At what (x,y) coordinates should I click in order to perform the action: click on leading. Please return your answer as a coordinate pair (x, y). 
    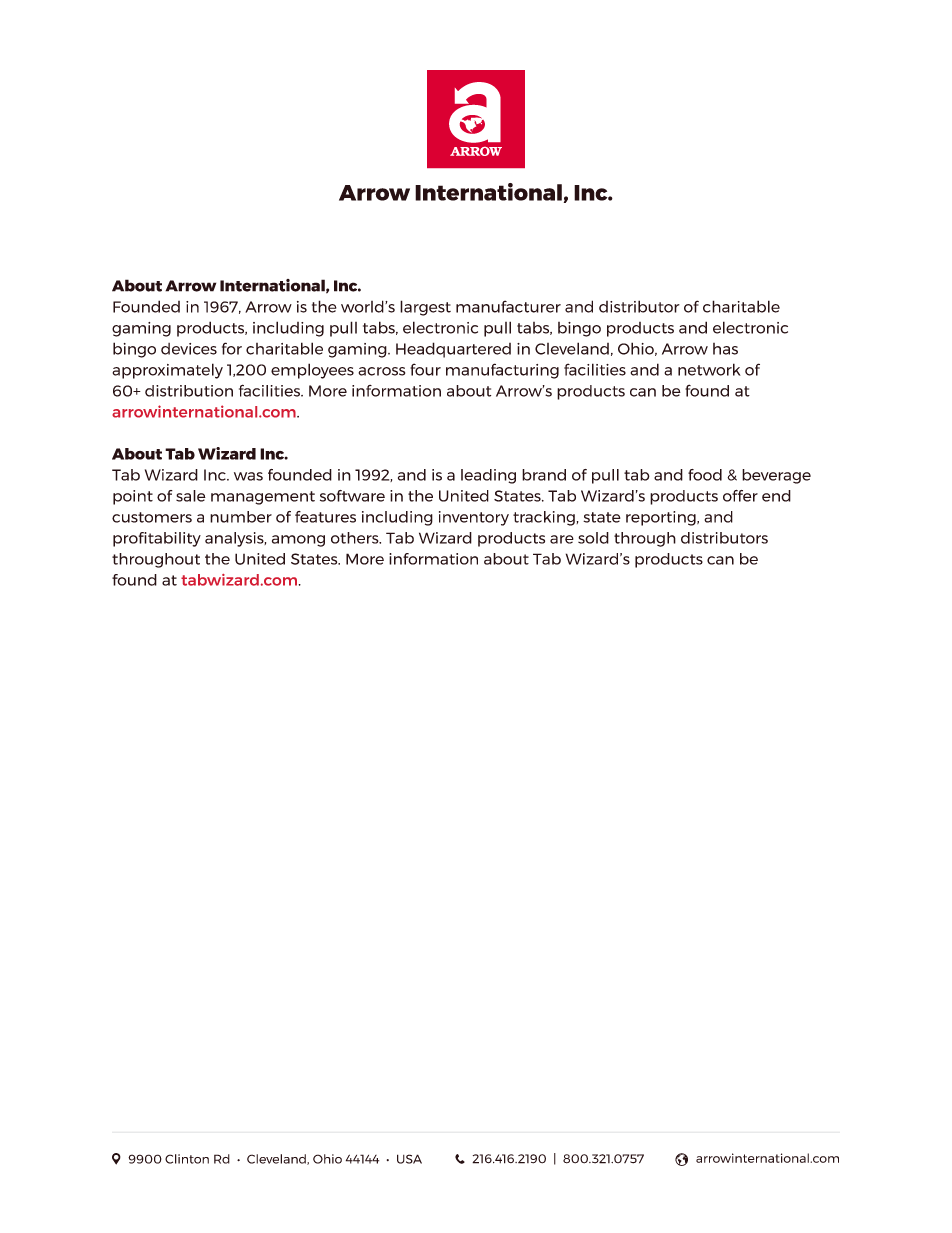
    Looking at the image, I should click on (488, 476).
